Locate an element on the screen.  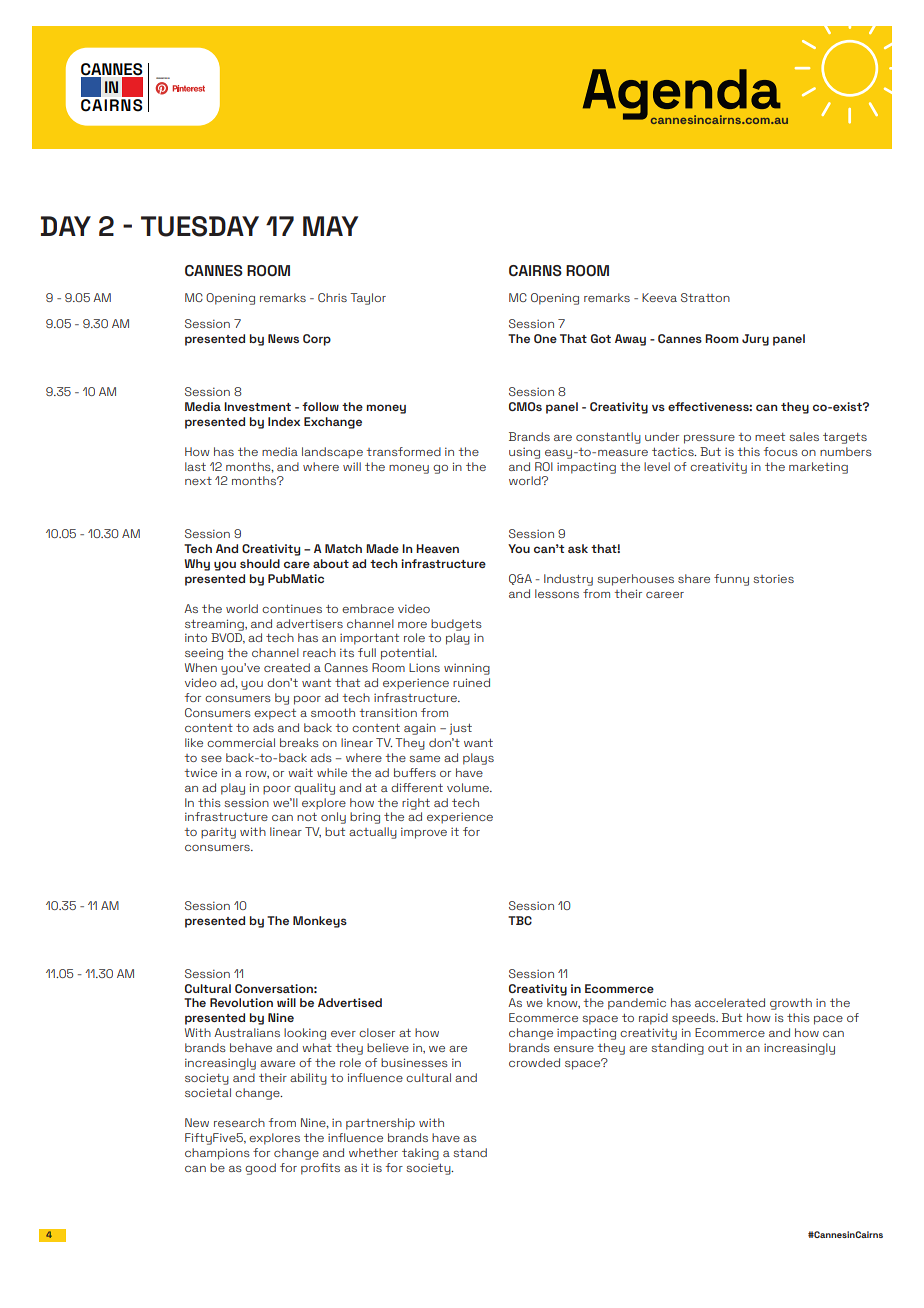
lessons is located at coordinates (557, 593).
